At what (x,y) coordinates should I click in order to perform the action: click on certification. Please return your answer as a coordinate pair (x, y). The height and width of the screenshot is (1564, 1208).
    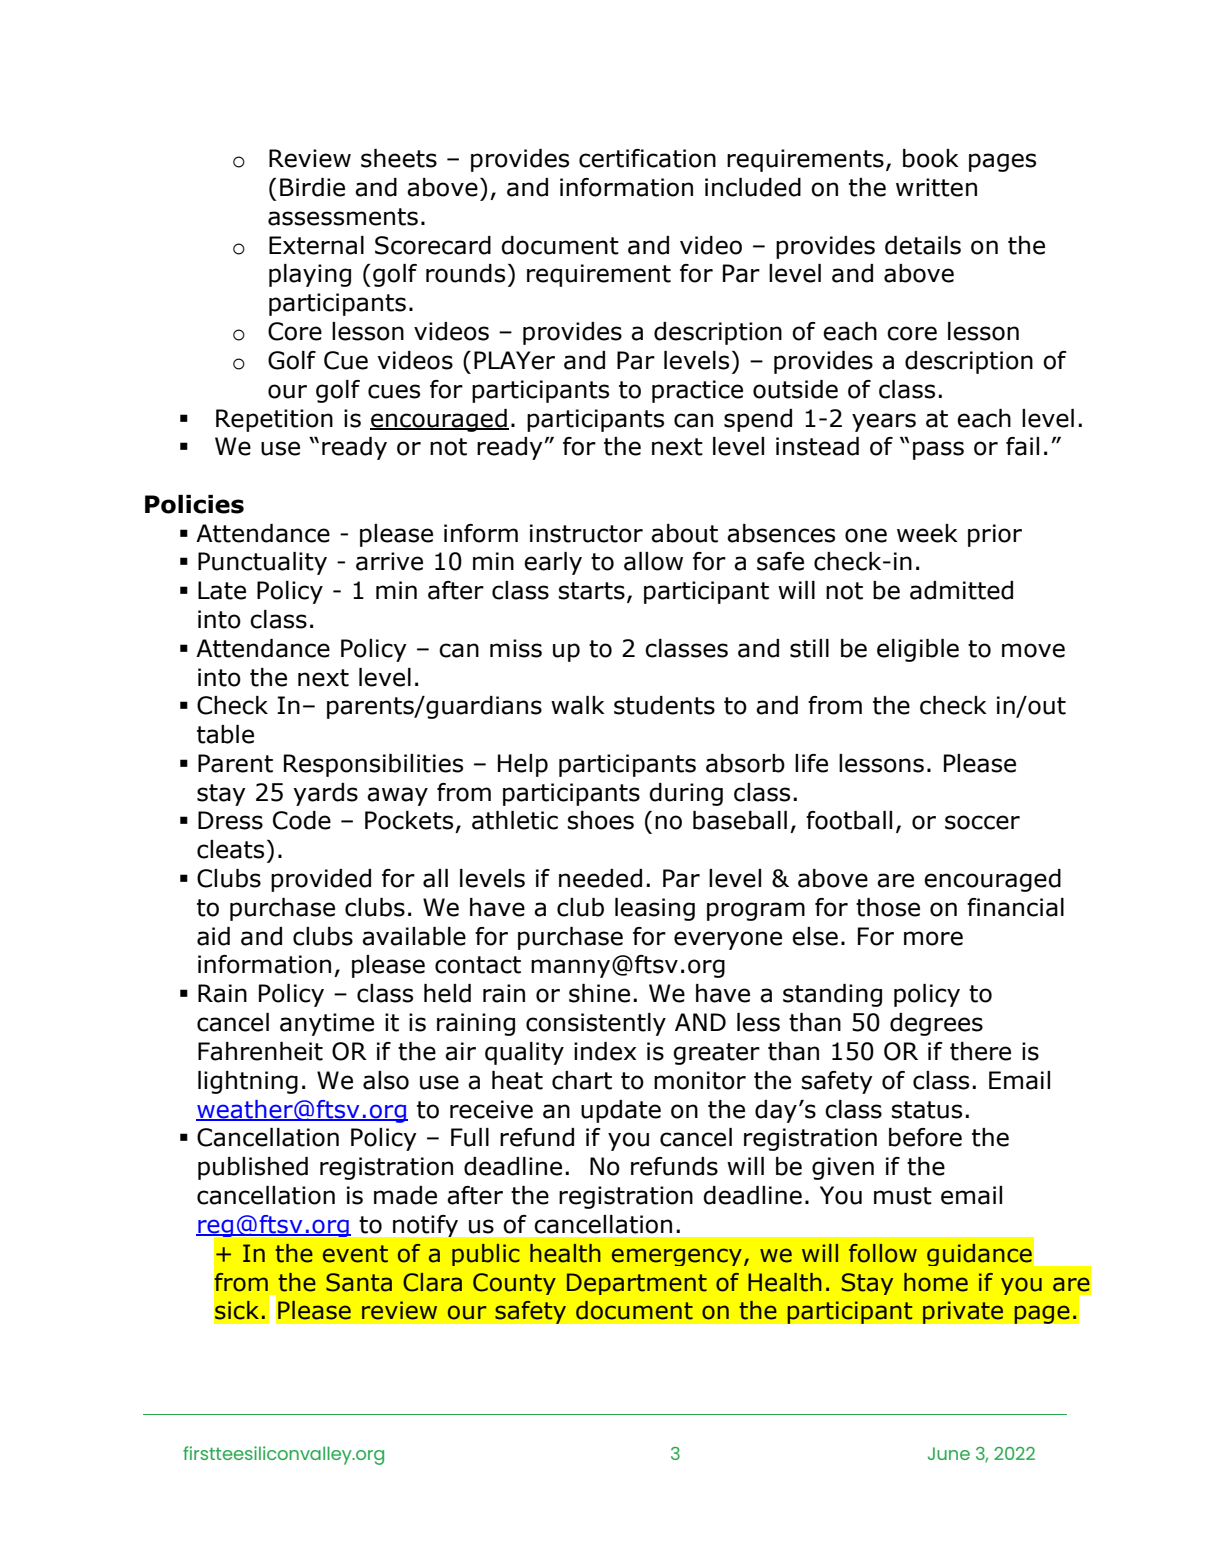
    Looking at the image, I should click on (647, 158).
